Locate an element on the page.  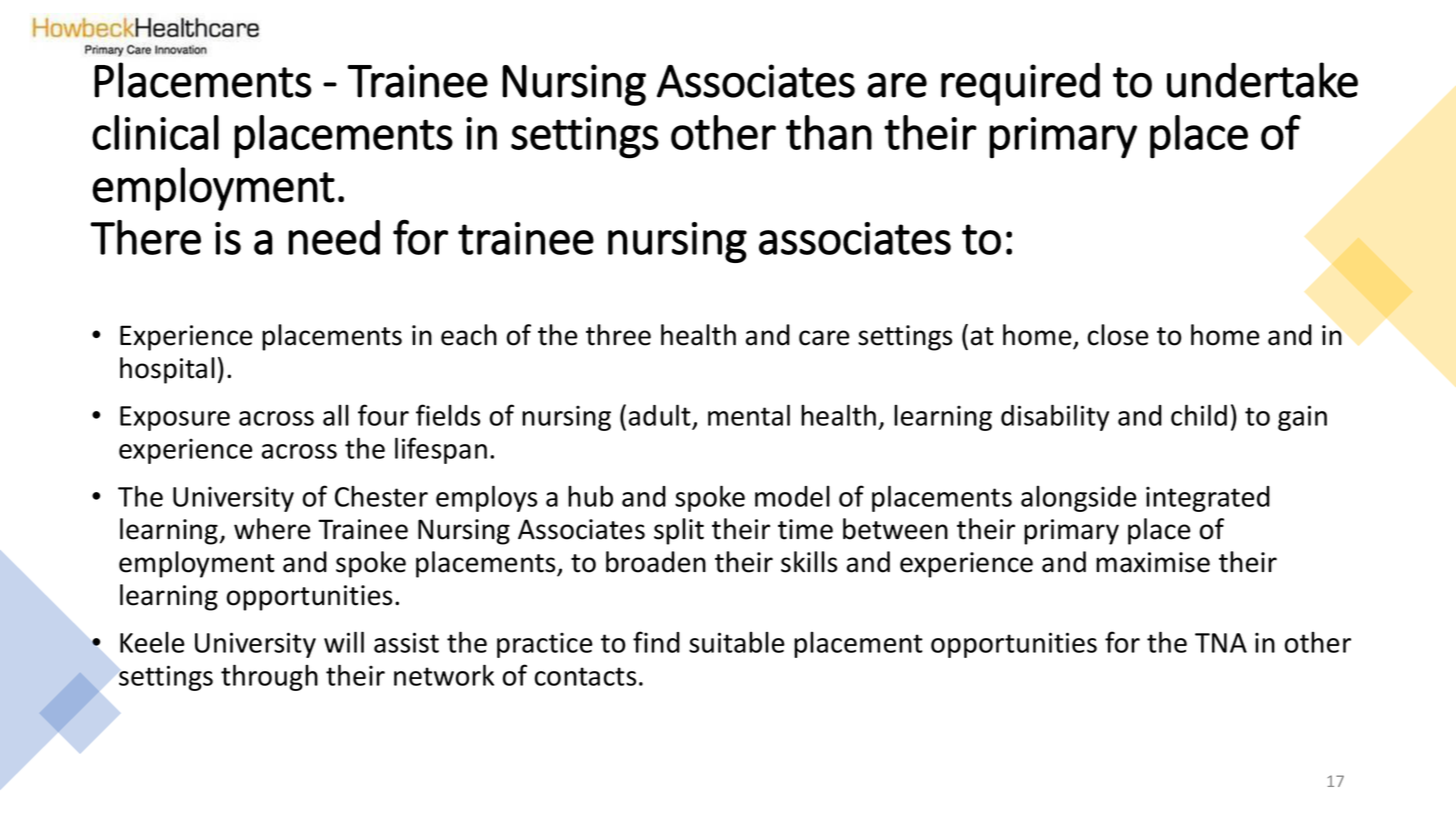
child is located at coordinates (1199, 415).
